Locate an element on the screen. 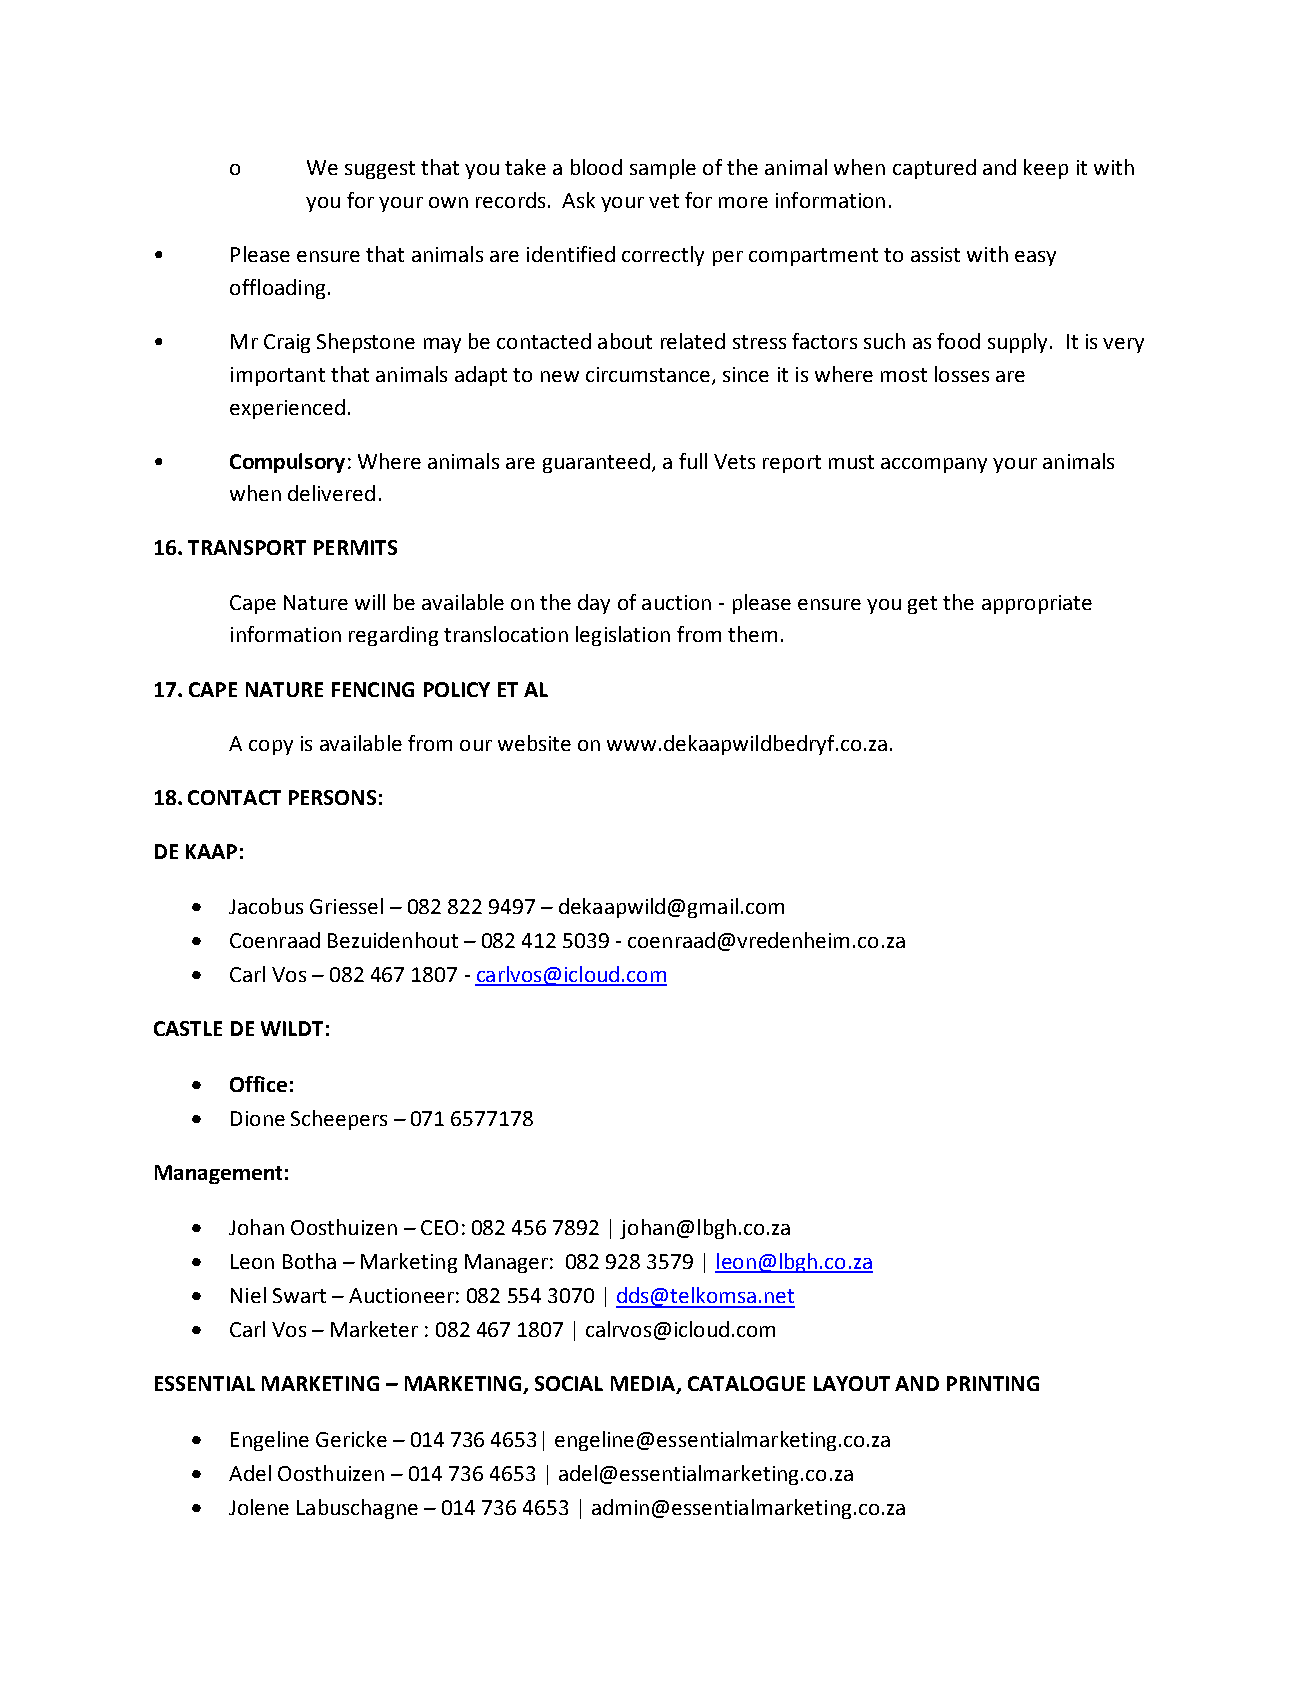 Image resolution: width=1300 pixels, height=1683 pixels. appropriate is located at coordinates (1037, 604).
